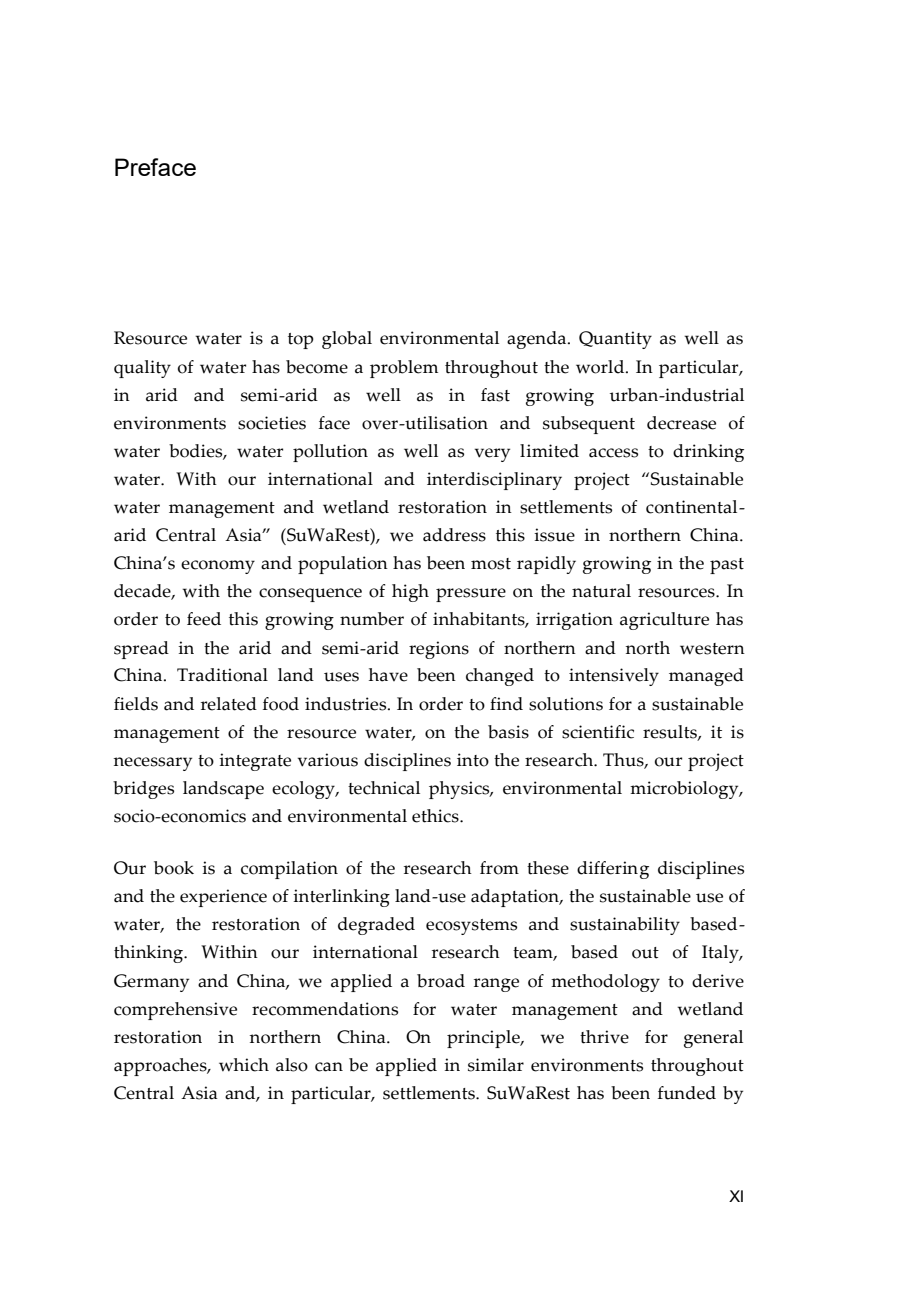 The width and height of the screenshot is (910, 1308). Describe the element at coordinates (244, 1065) in the screenshot. I see `which` at that location.
